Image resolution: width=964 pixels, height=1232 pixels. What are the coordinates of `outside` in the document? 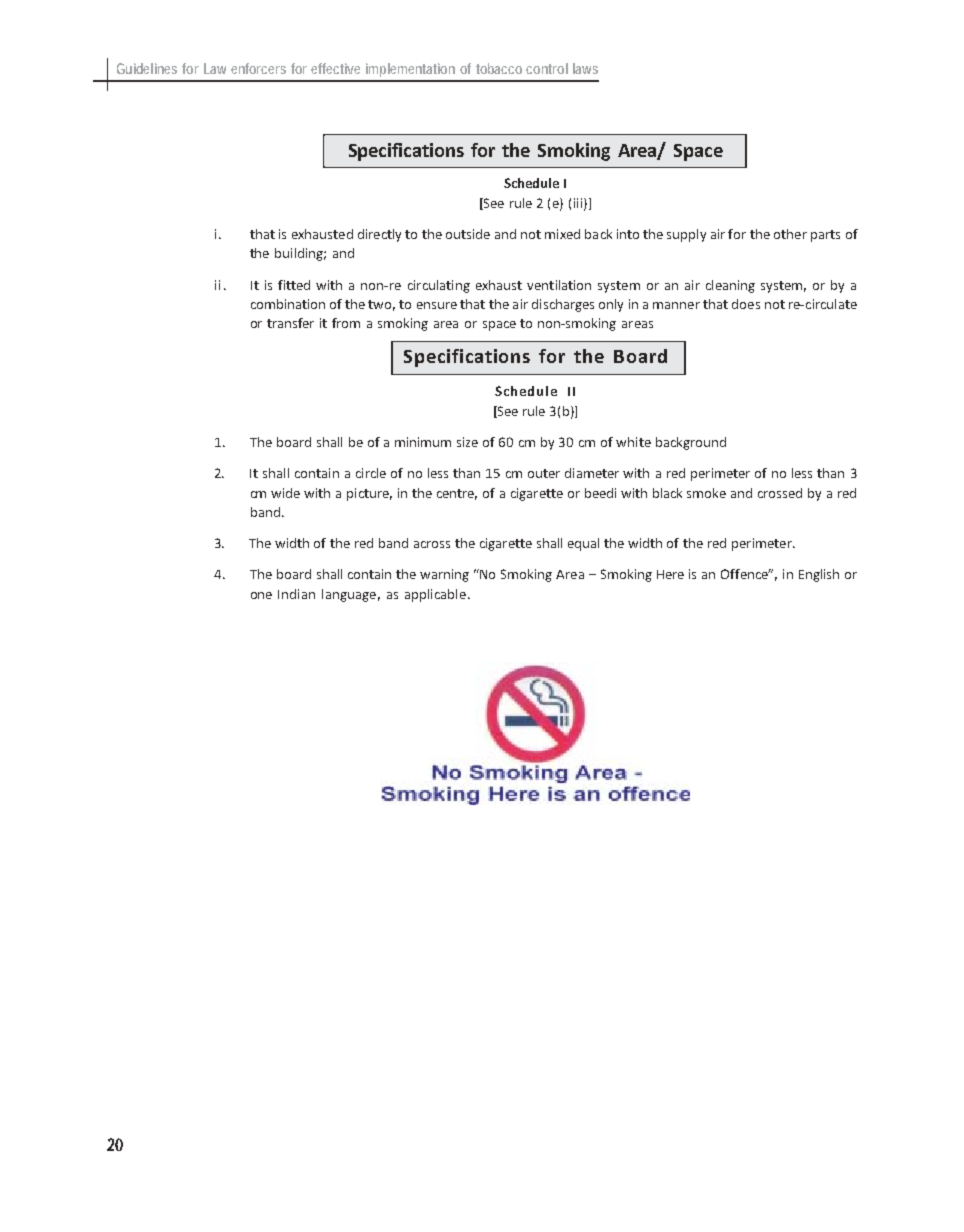 It's located at (468, 234).
